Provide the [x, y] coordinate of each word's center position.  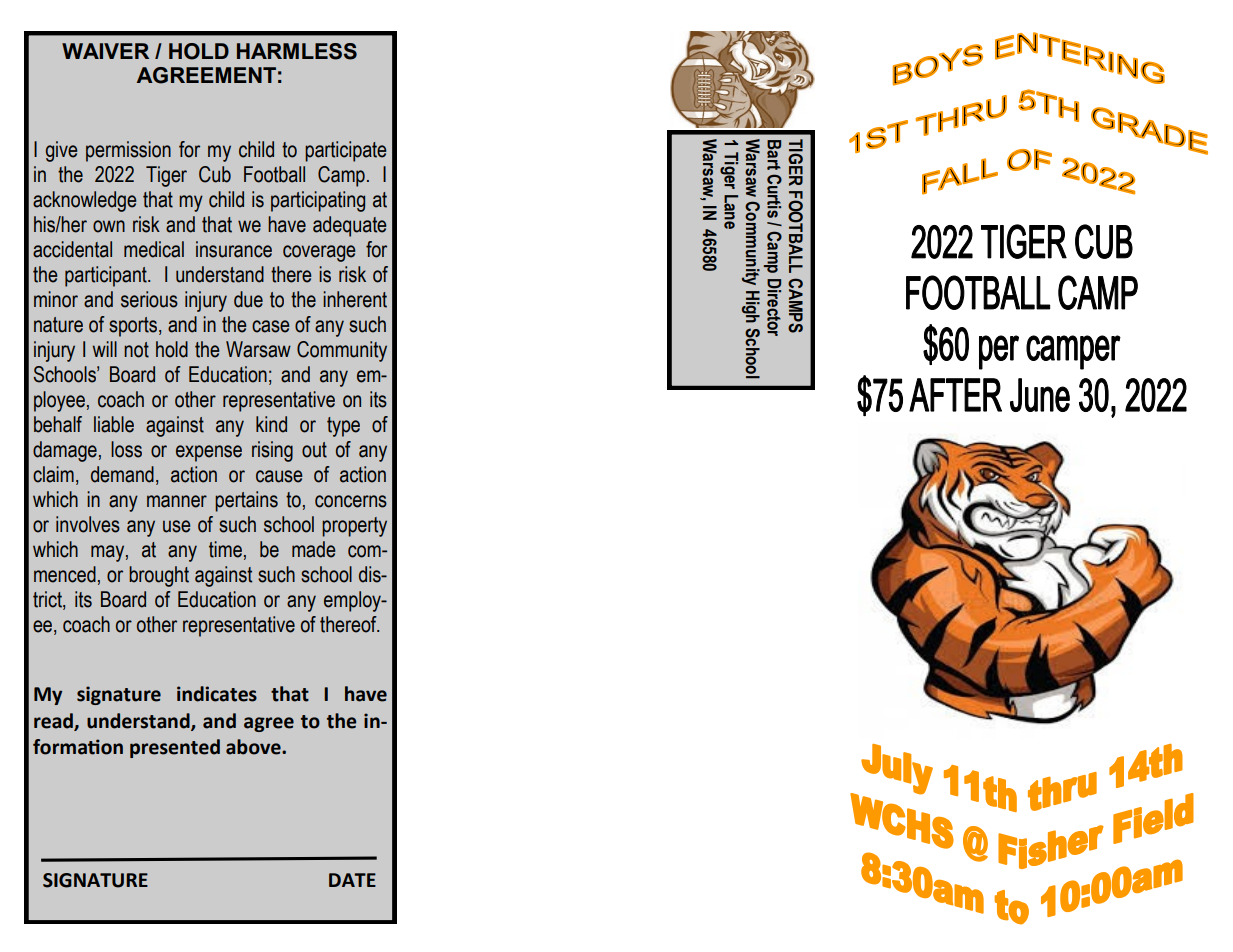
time [225, 549]
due [248, 299]
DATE [352, 880]
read [54, 721]
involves [88, 524]
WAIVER [105, 51]
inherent [355, 299]
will [105, 349]
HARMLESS [297, 51]
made [314, 549]
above [254, 747]
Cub [215, 174]
